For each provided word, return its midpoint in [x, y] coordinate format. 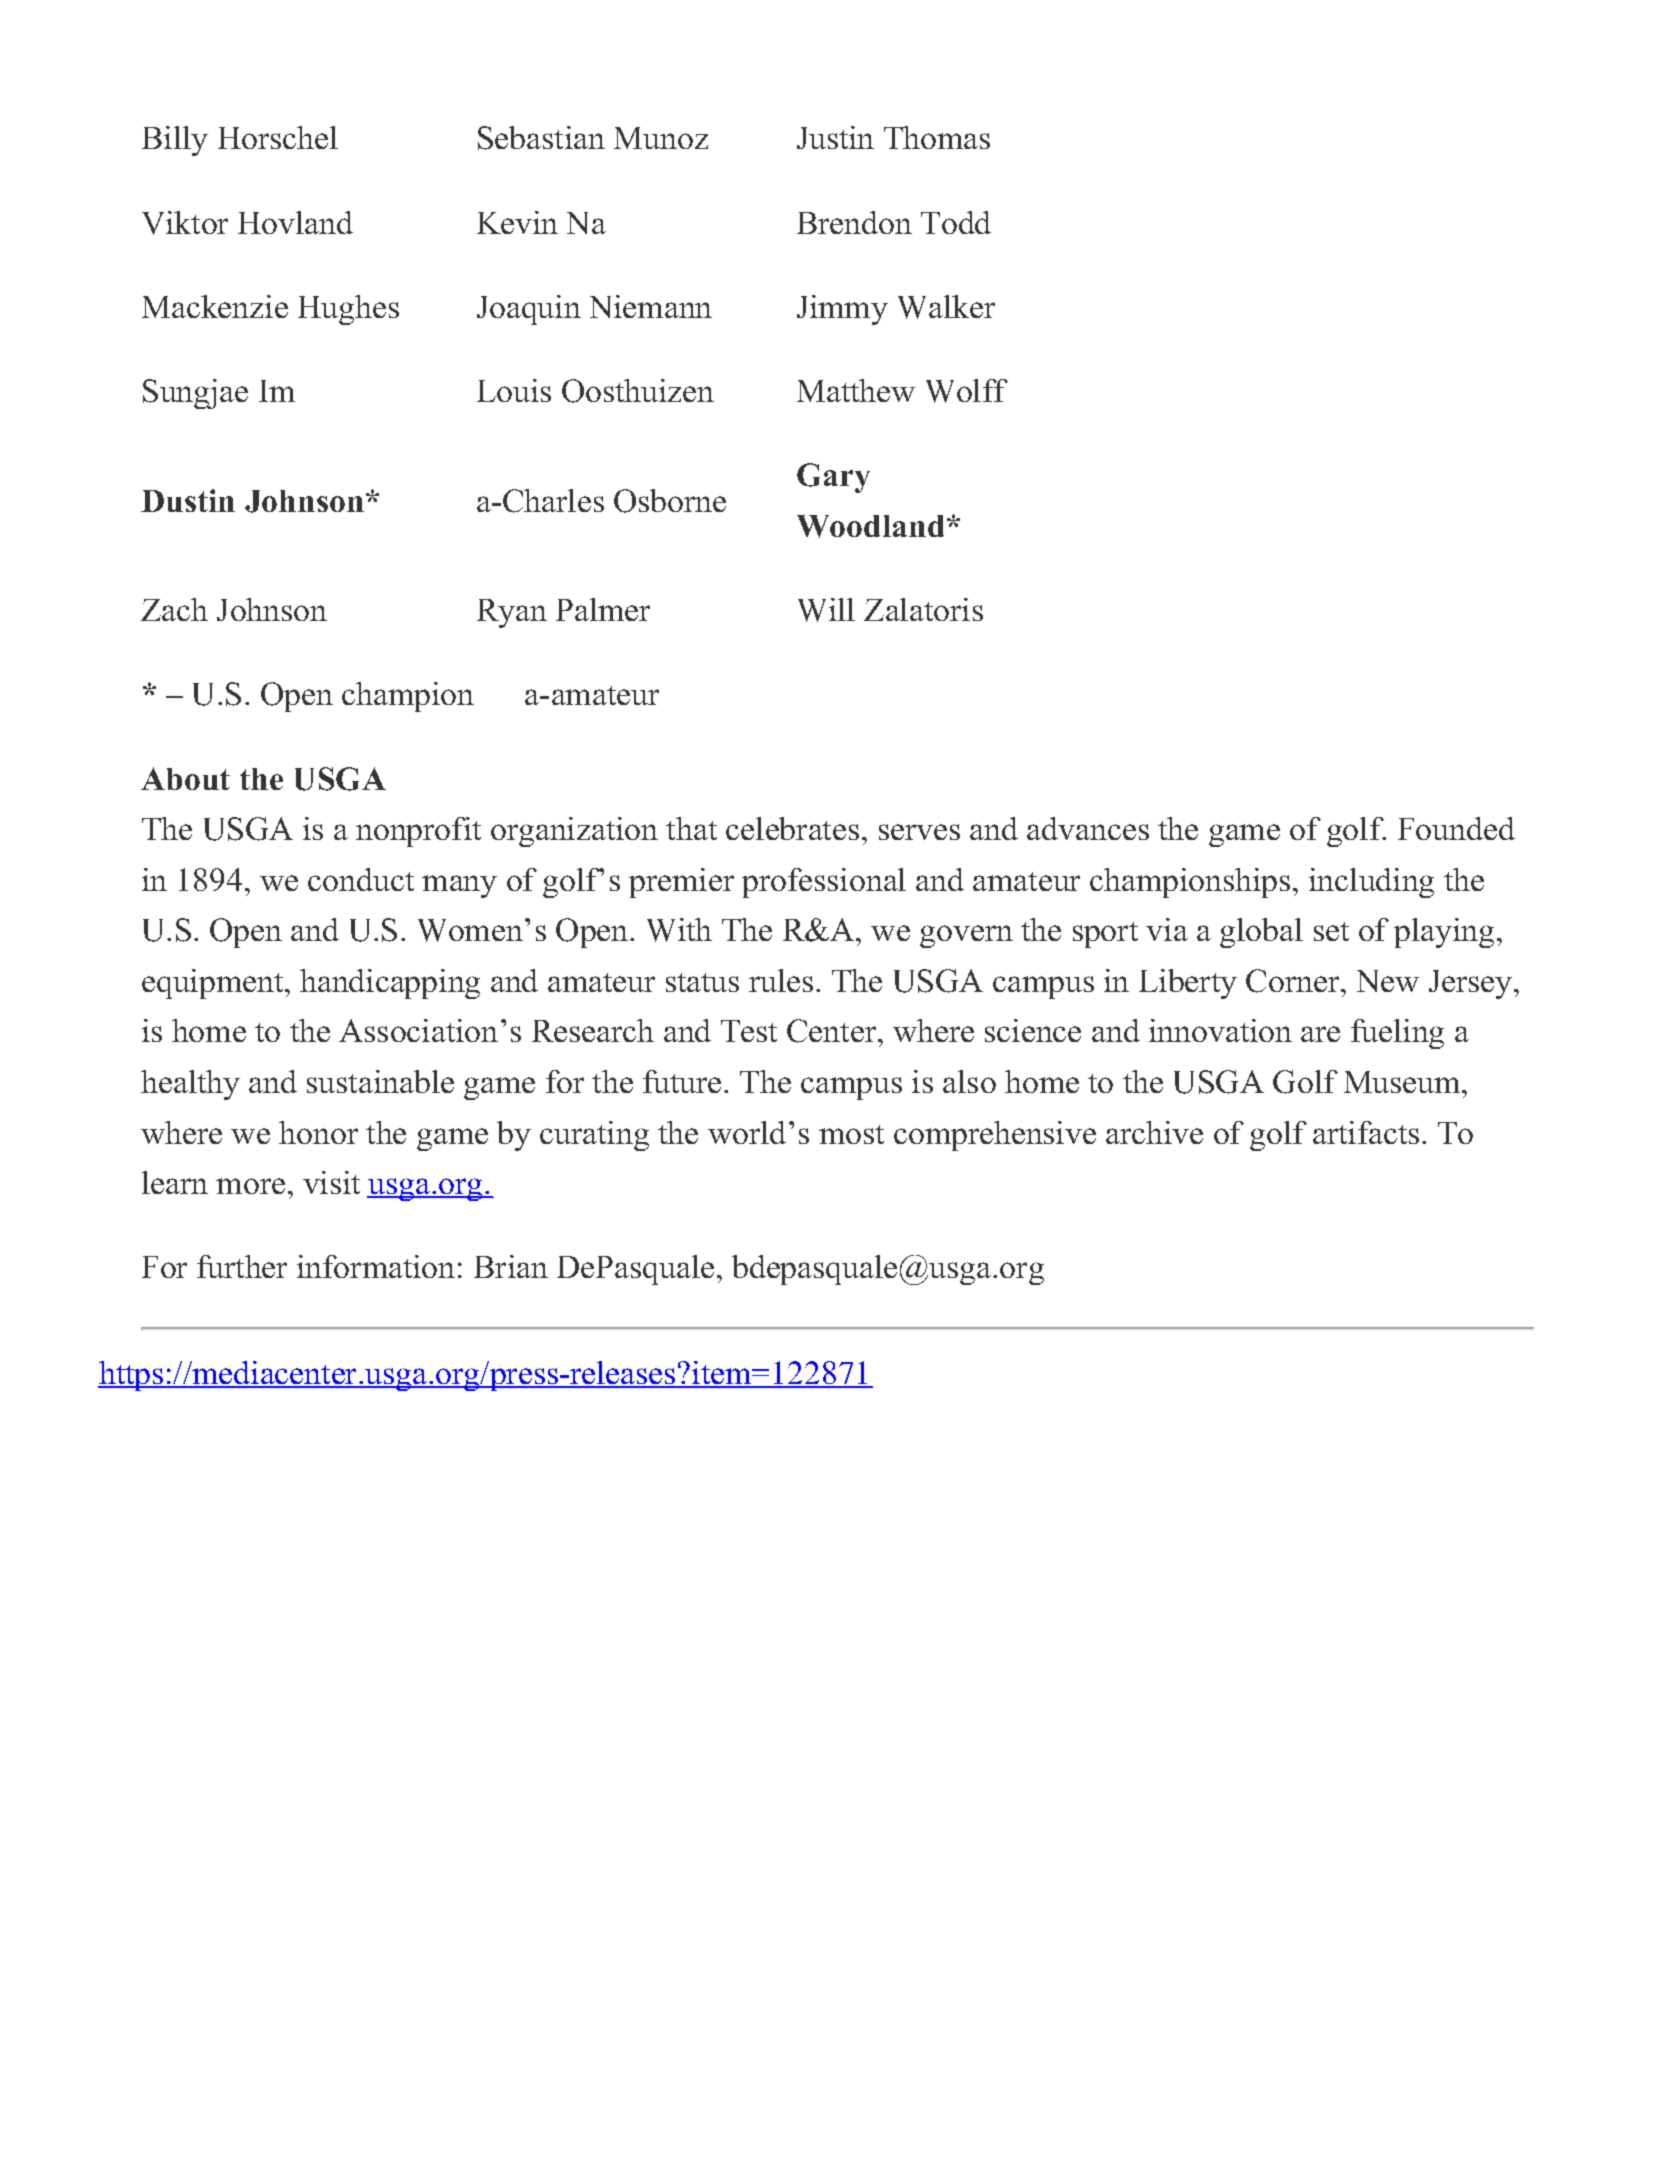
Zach [174, 609]
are [1320, 1034]
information [376, 1266]
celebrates [792, 828]
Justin [835, 137]
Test [749, 1031]
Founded [1456, 828]
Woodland [870, 526]
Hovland [295, 222]
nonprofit [418, 832]
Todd [956, 222]
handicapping [390, 984]
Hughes [348, 310]
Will [826, 610]
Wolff [967, 391]
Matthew [856, 390]
